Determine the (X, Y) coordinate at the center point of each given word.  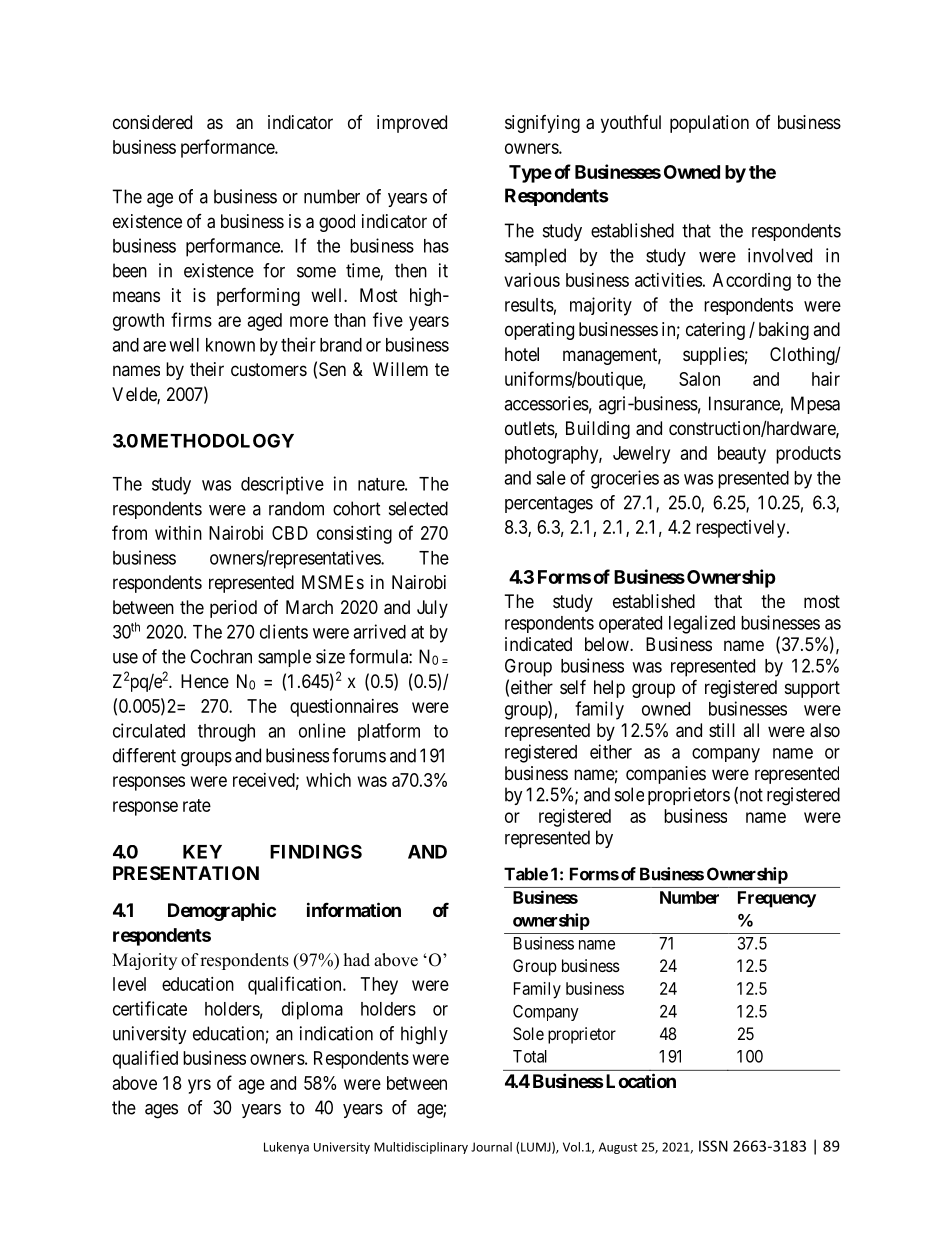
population (709, 124)
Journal (491, 1147)
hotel (522, 354)
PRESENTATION (186, 873)
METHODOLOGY (217, 440)
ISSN (713, 1146)
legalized (702, 624)
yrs (199, 1086)
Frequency (777, 899)
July (432, 609)
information (354, 909)
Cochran (221, 656)
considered (152, 122)
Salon (699, 379)
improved (412, 124)
